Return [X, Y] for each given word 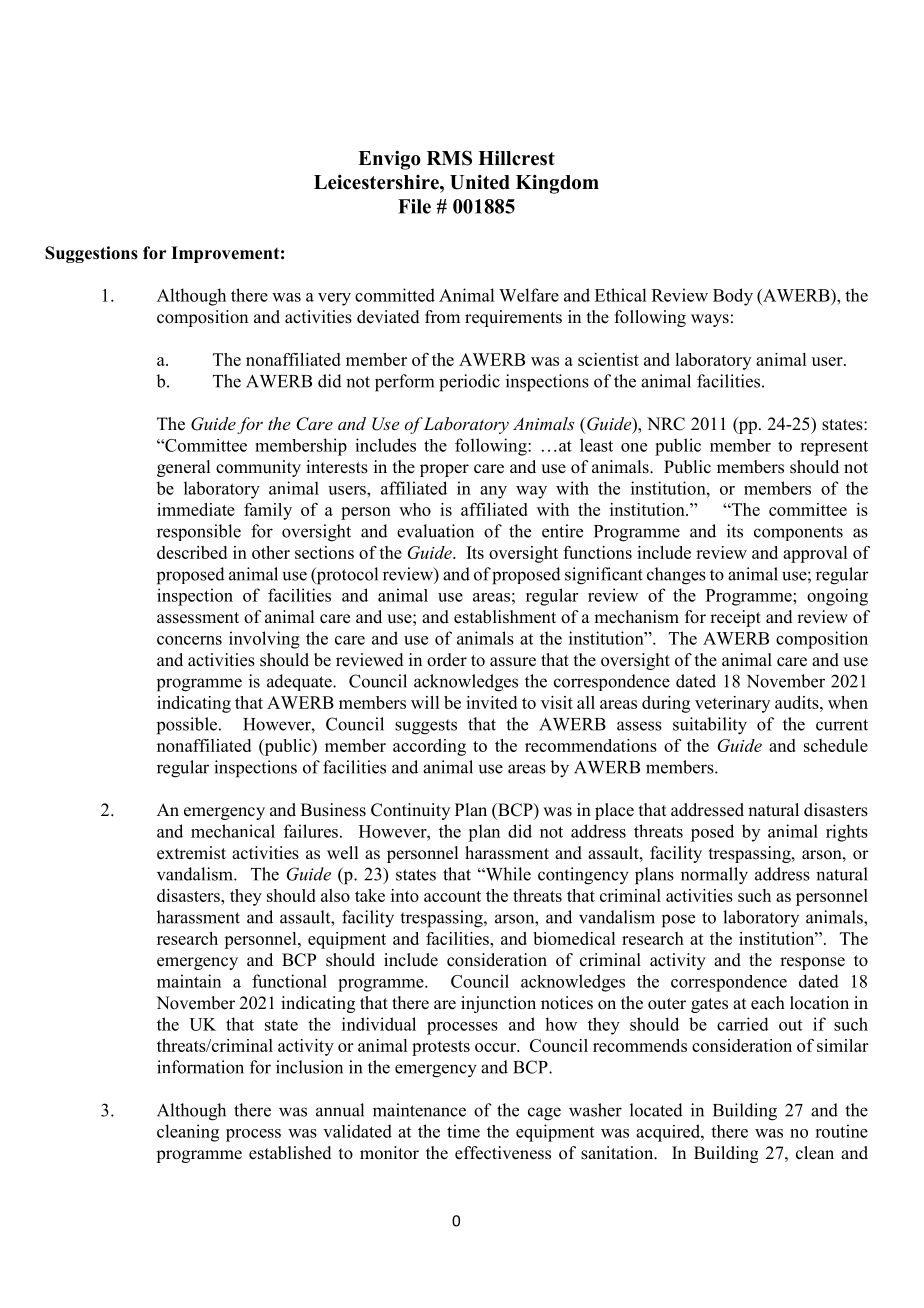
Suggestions [91, 254]
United [480, 182]
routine [841, 1131]
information [200, 1067]
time [463, 1131]
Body [733, 297]
